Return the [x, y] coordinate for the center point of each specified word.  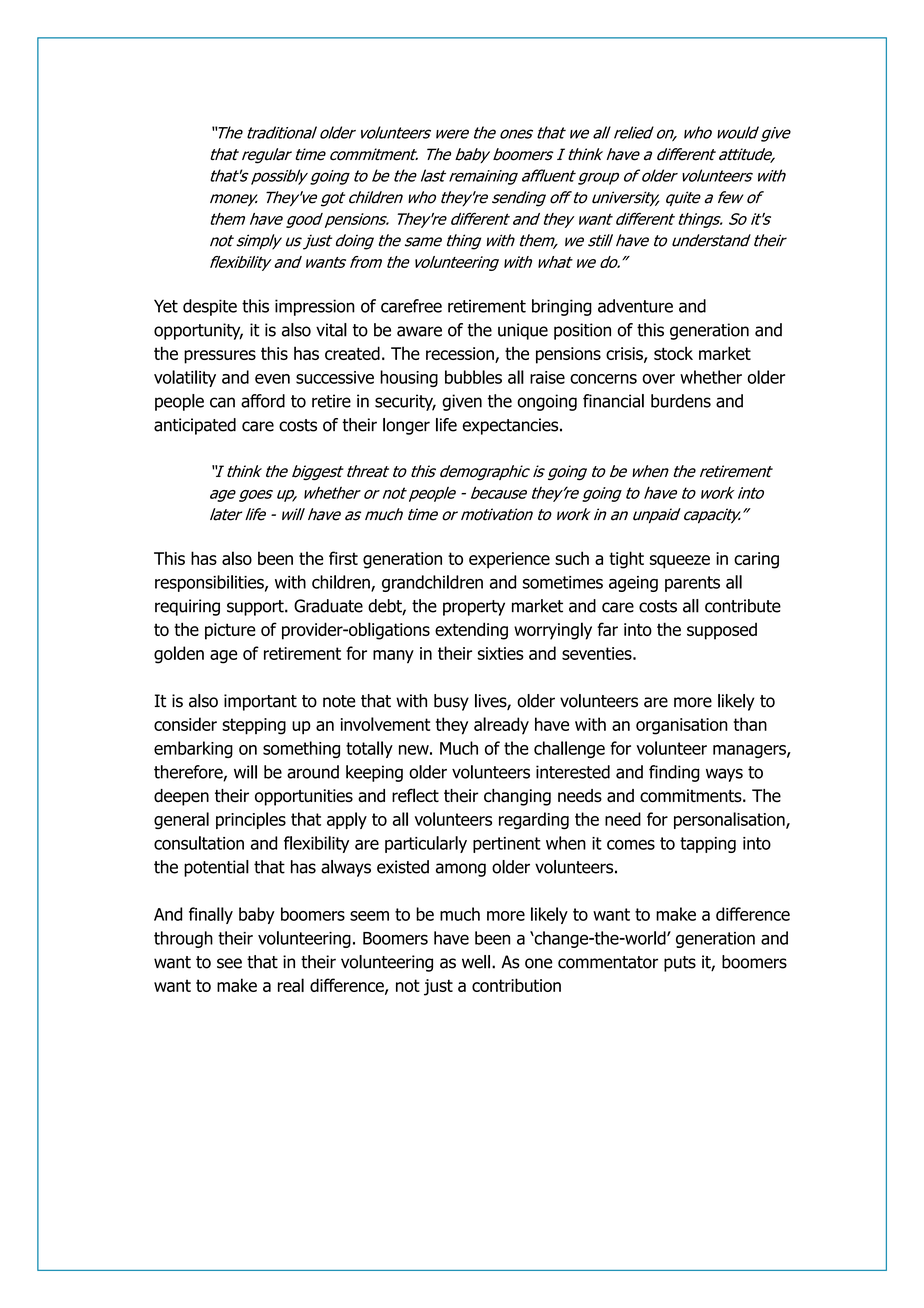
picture [230, 631]
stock [673, 353]
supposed [722, 631]
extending [471, 631]
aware [419, 331]
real [291, 985]
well [476, 962]
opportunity [198, 331]
